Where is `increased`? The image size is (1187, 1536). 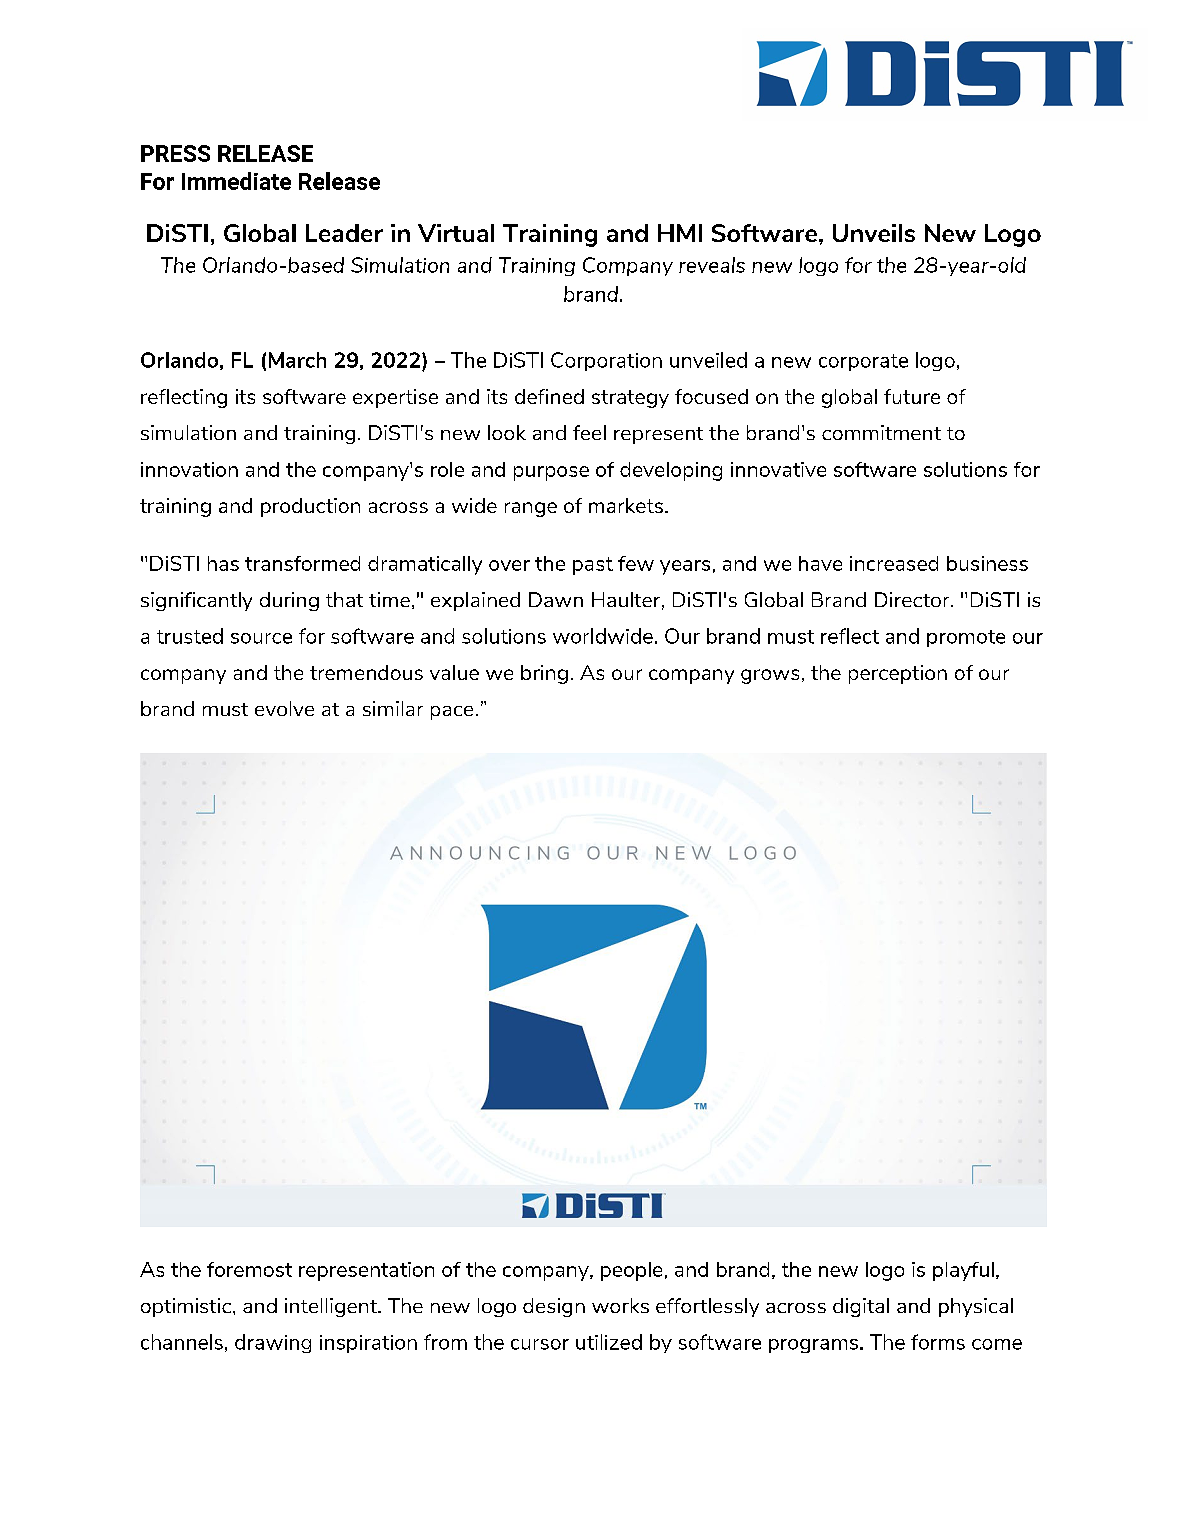
increased is located at coordinates (894, 563).
